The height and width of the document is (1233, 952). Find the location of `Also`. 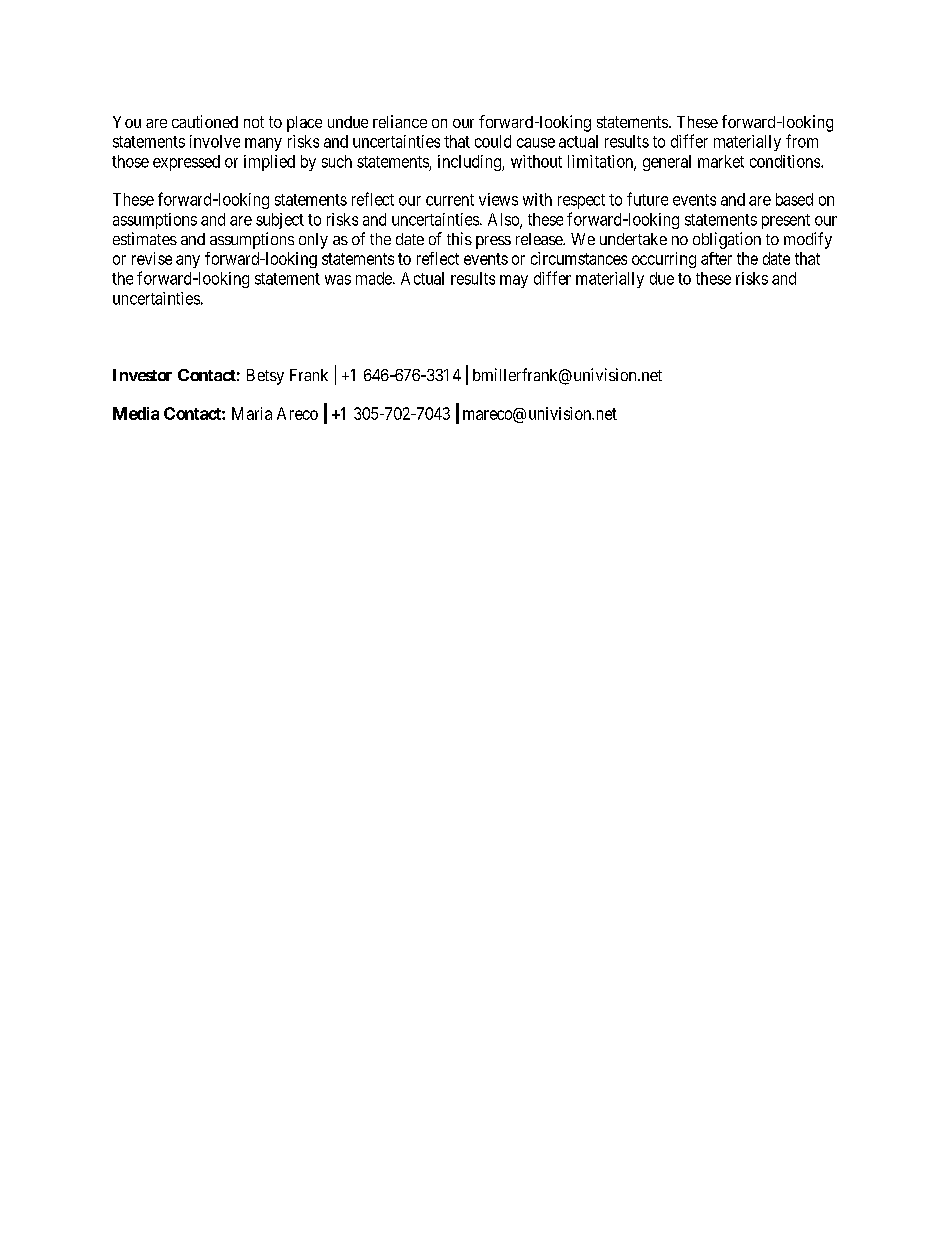

Also is located at coordinates (504, 220).
